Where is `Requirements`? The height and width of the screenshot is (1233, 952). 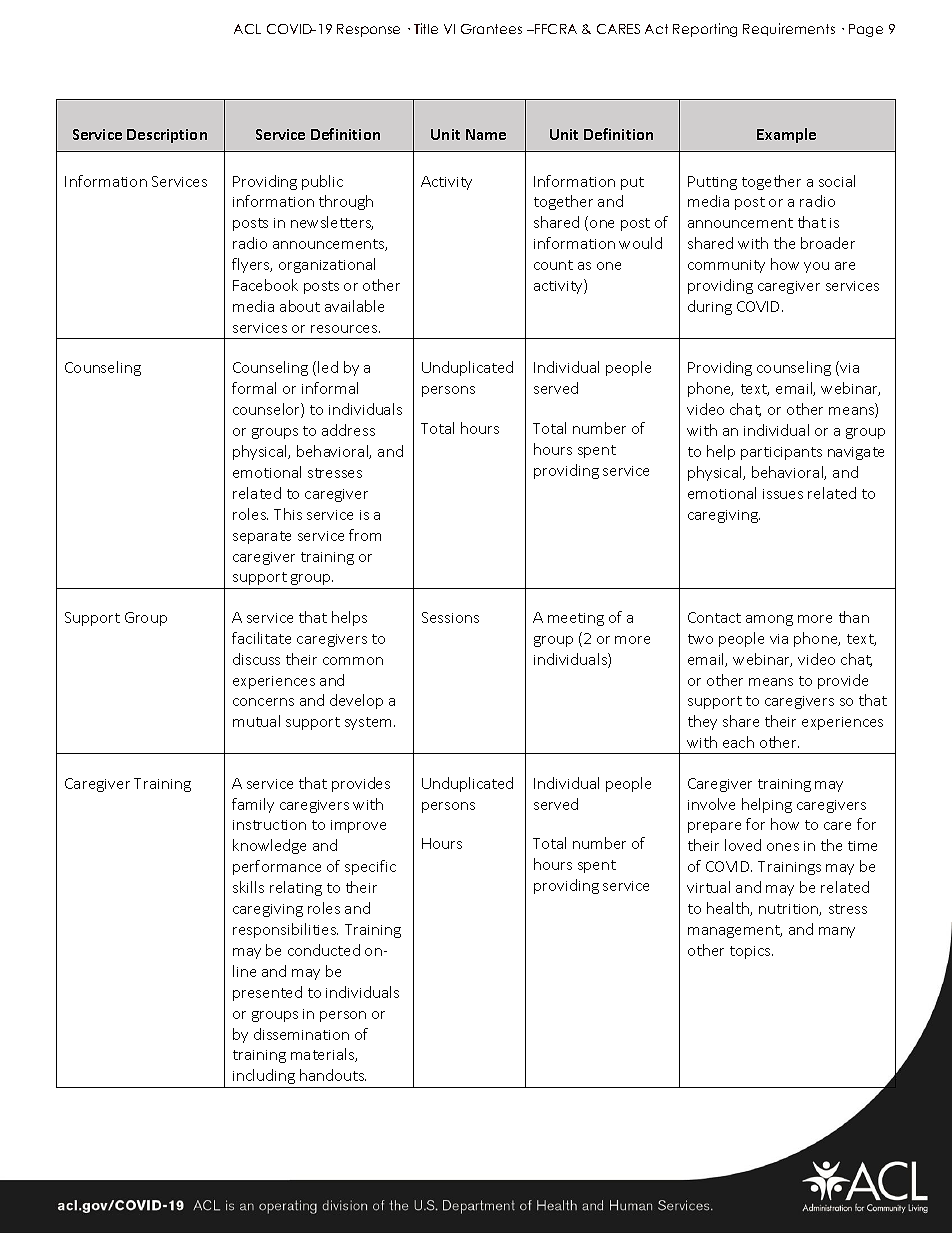
Requirements is located at coordinates (789, 29).
